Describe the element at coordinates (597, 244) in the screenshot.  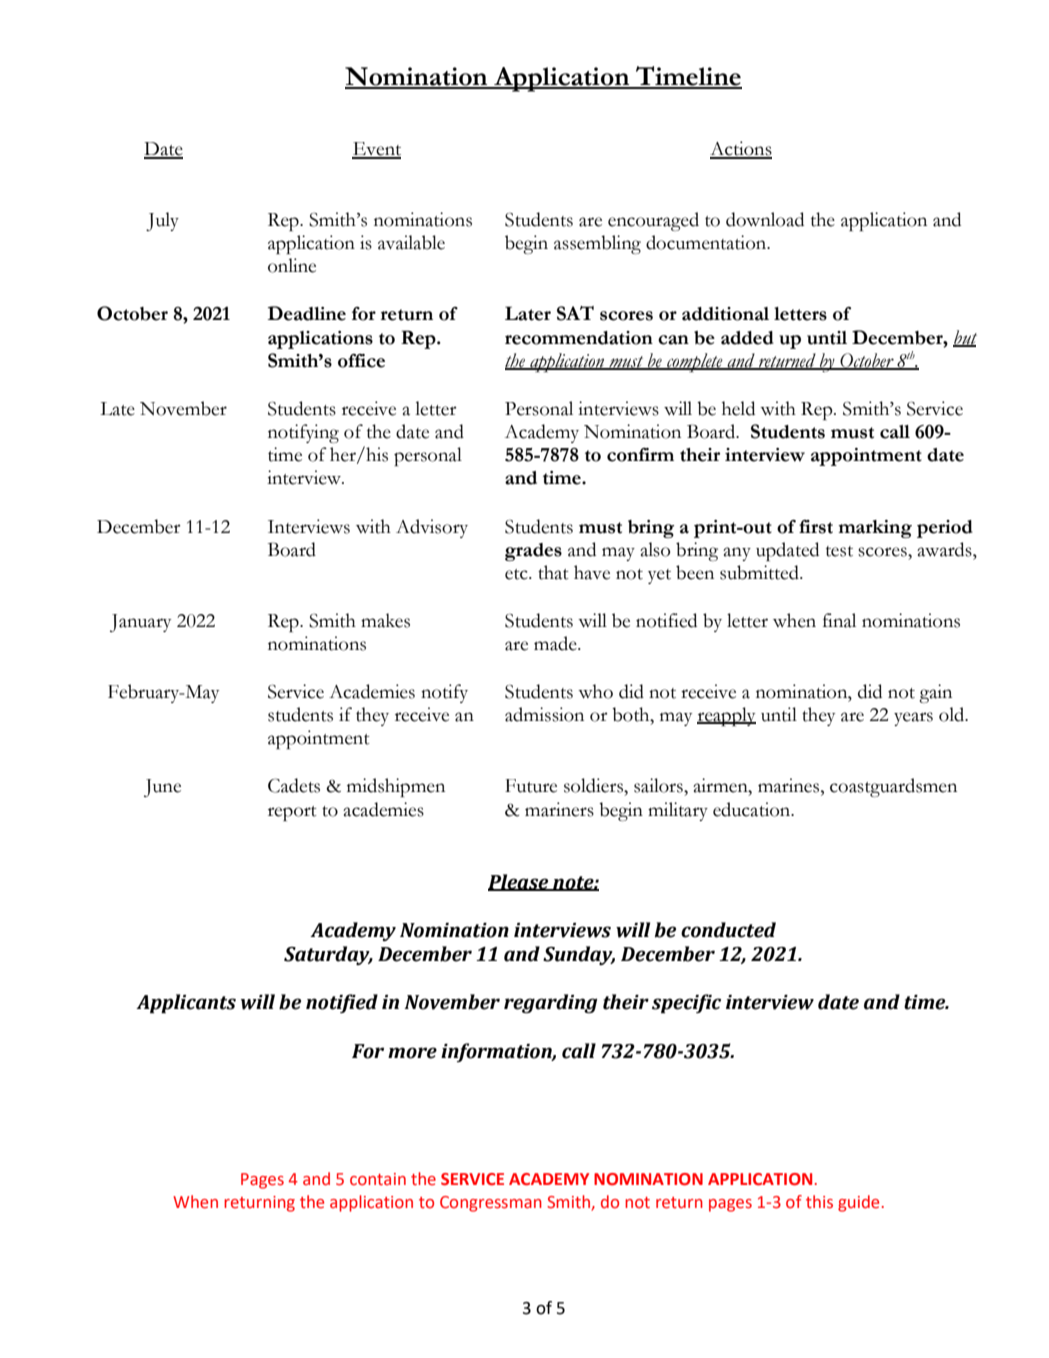
I see `assembling` at that location.
